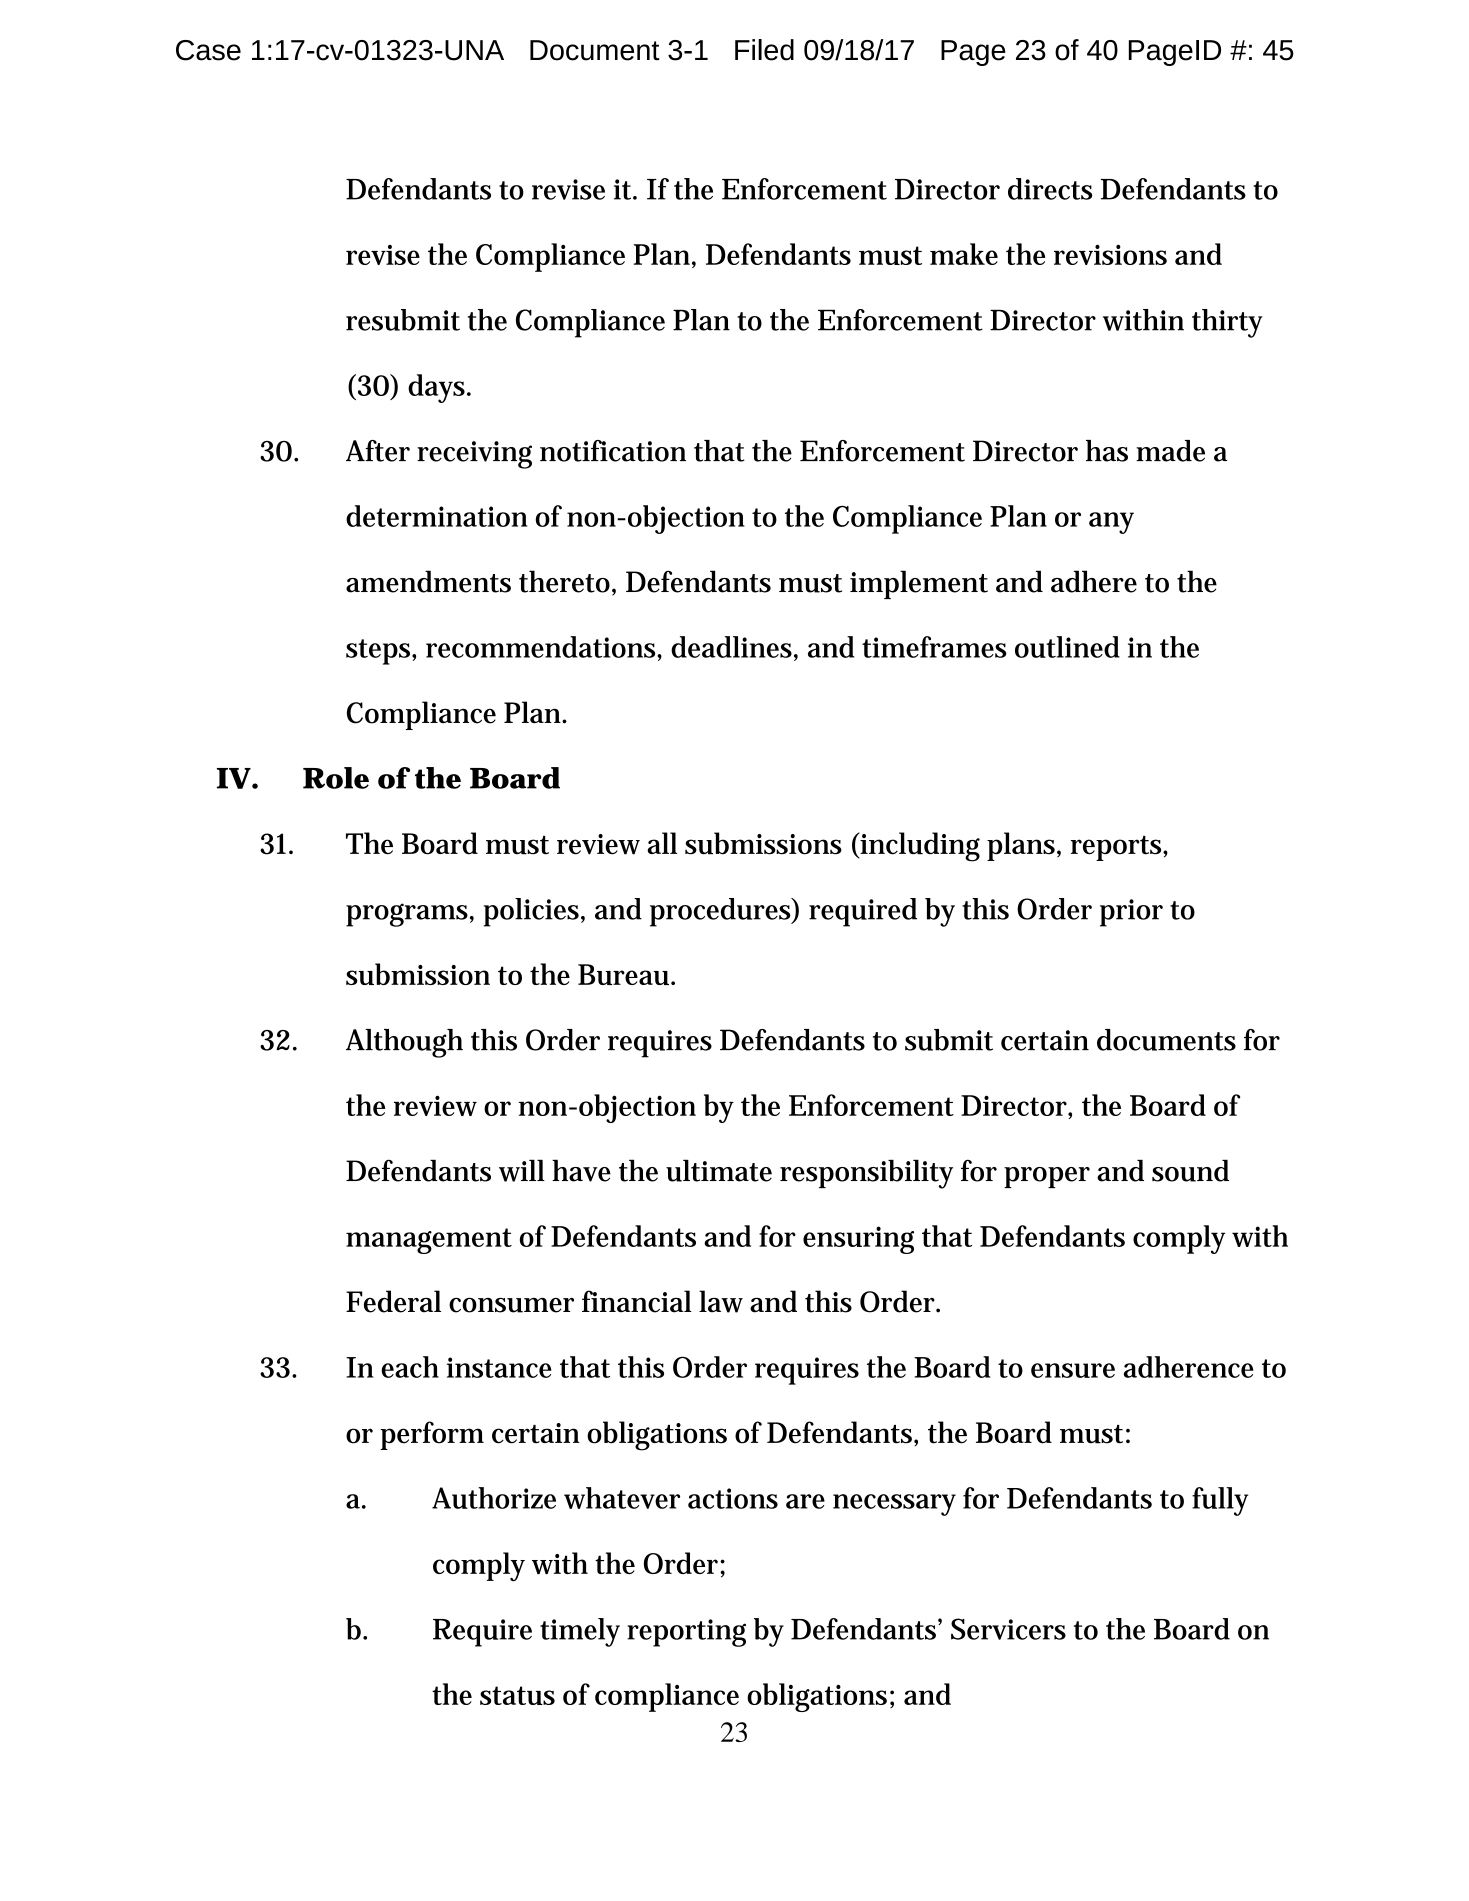  I want to click on has, so click(1107, 451).
